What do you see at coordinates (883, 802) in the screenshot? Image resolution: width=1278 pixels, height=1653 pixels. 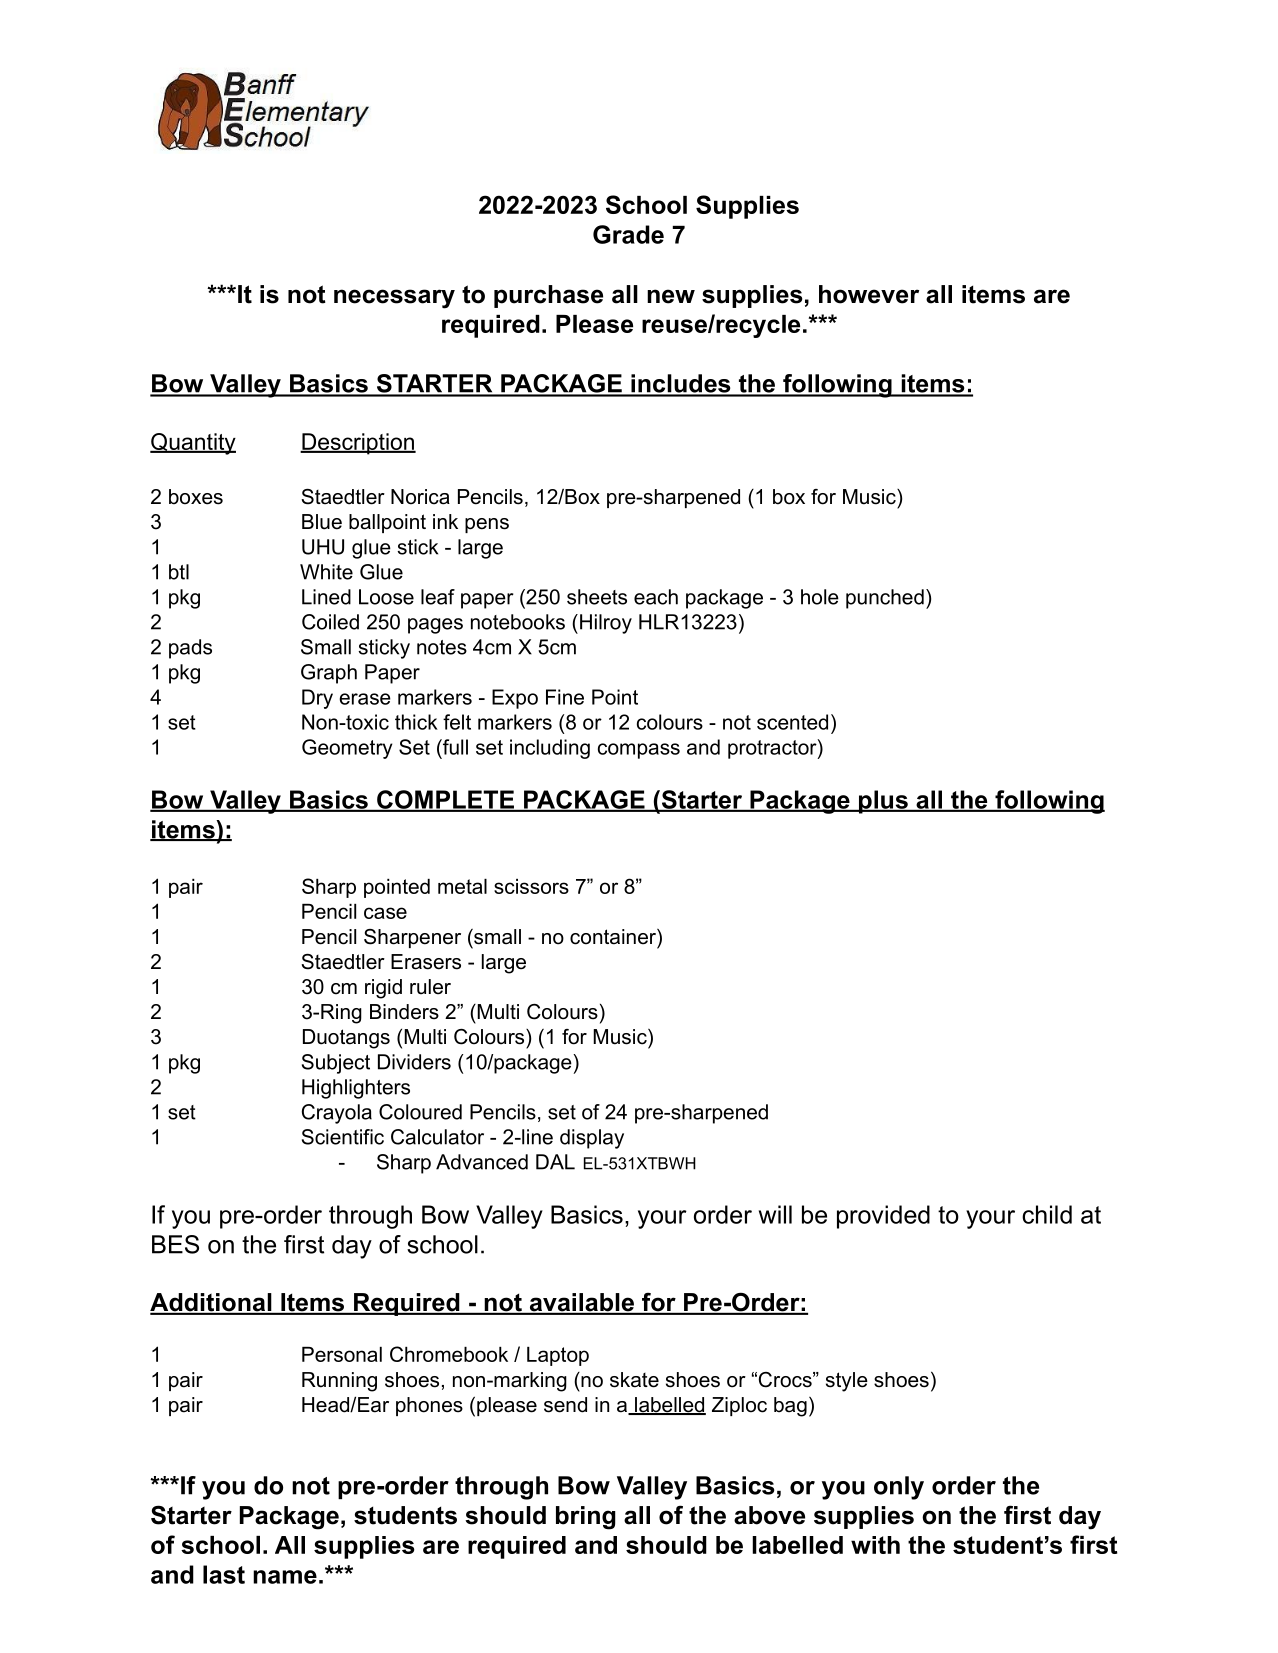 I see `plus` at bounding box center [883, 802].
